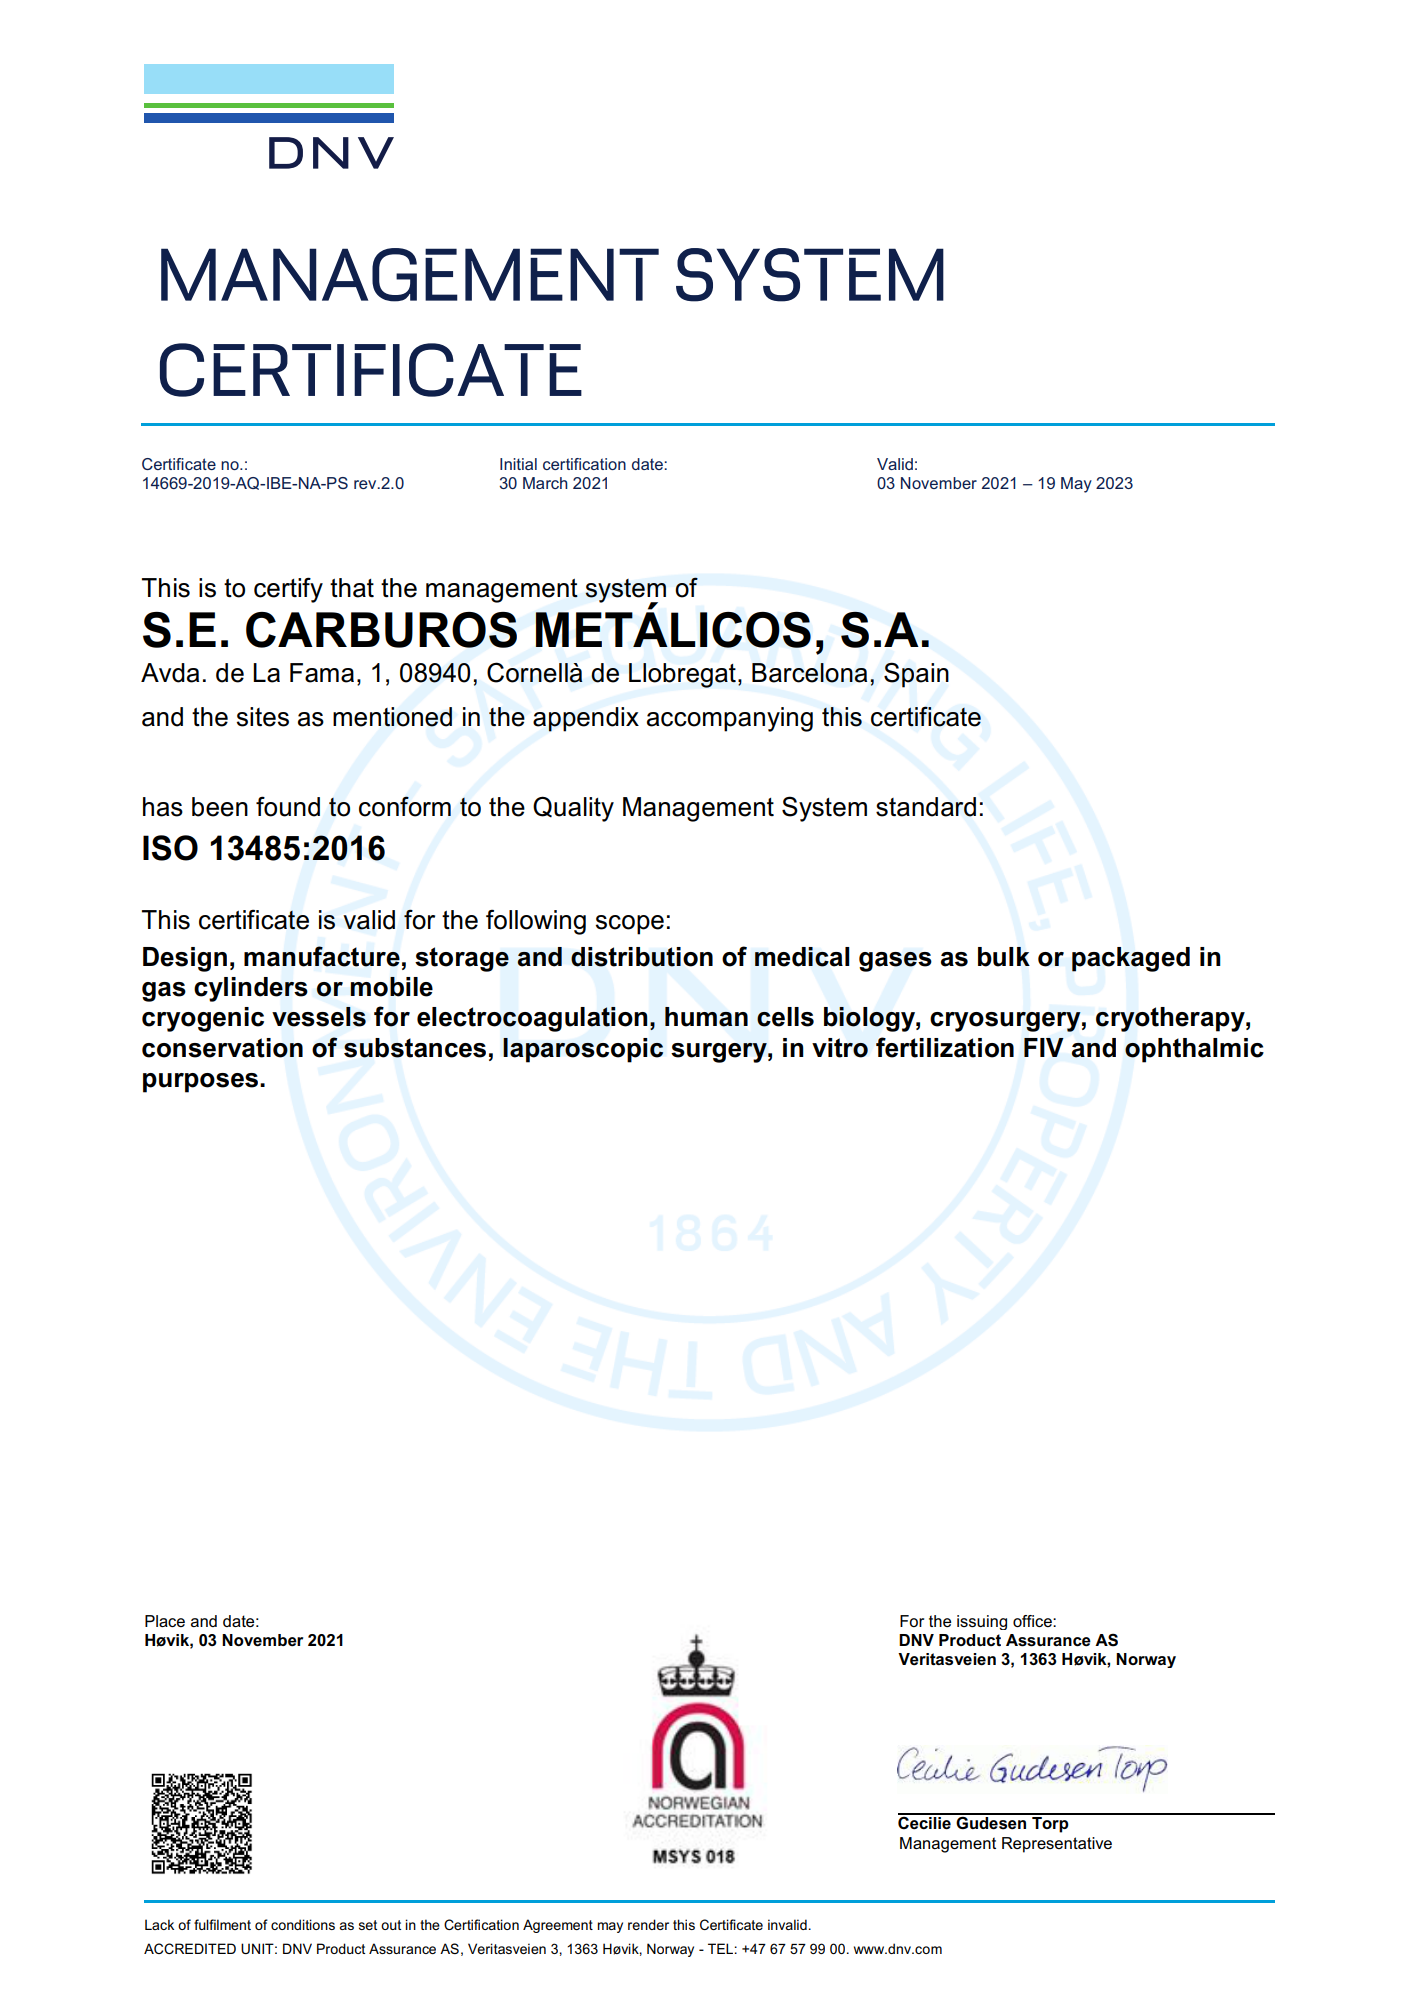  Describe the element at coordinates (583, 1050) in the document. I see `laparoscopic` at that location.
